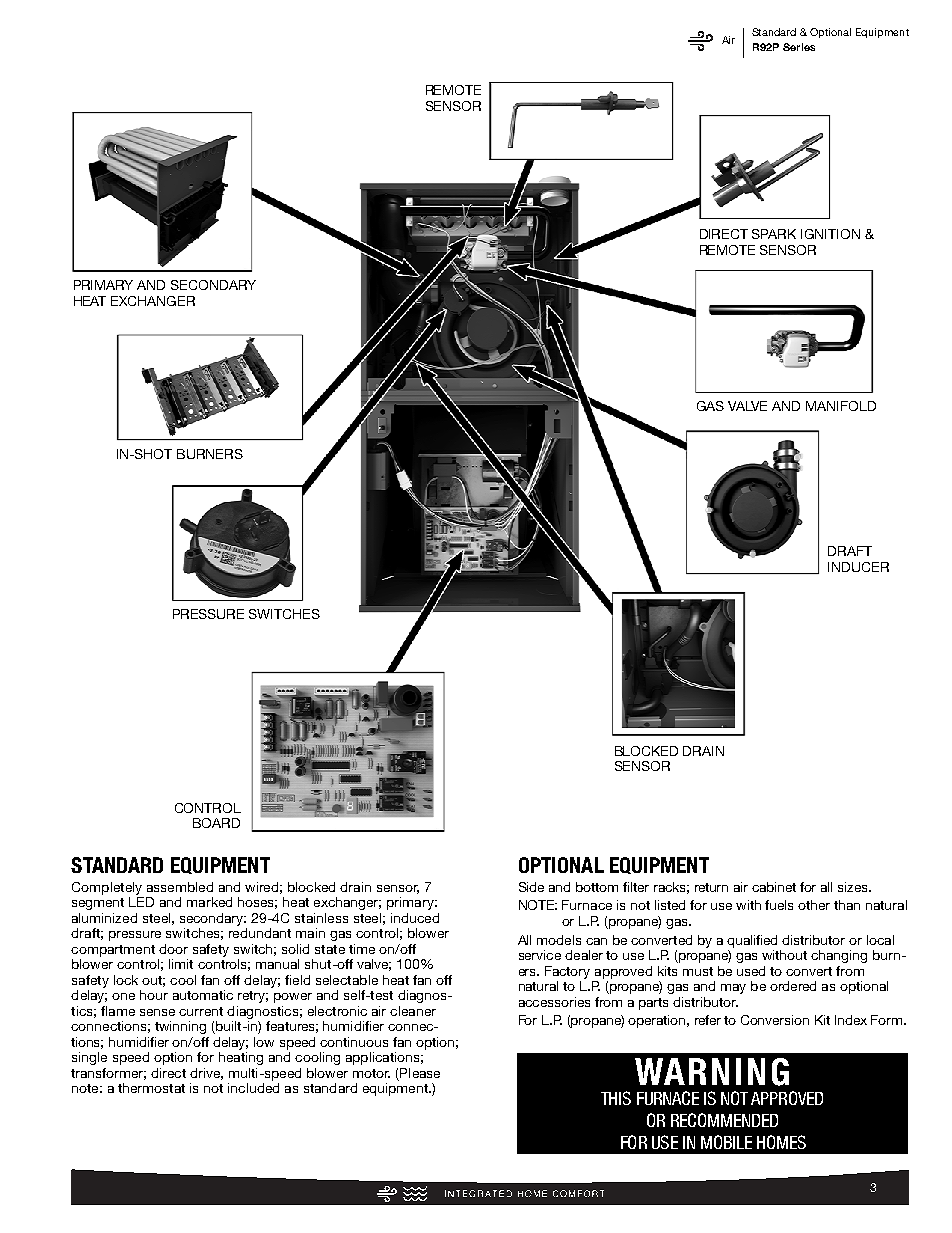  I want to click on Series, so click(799, 47).
